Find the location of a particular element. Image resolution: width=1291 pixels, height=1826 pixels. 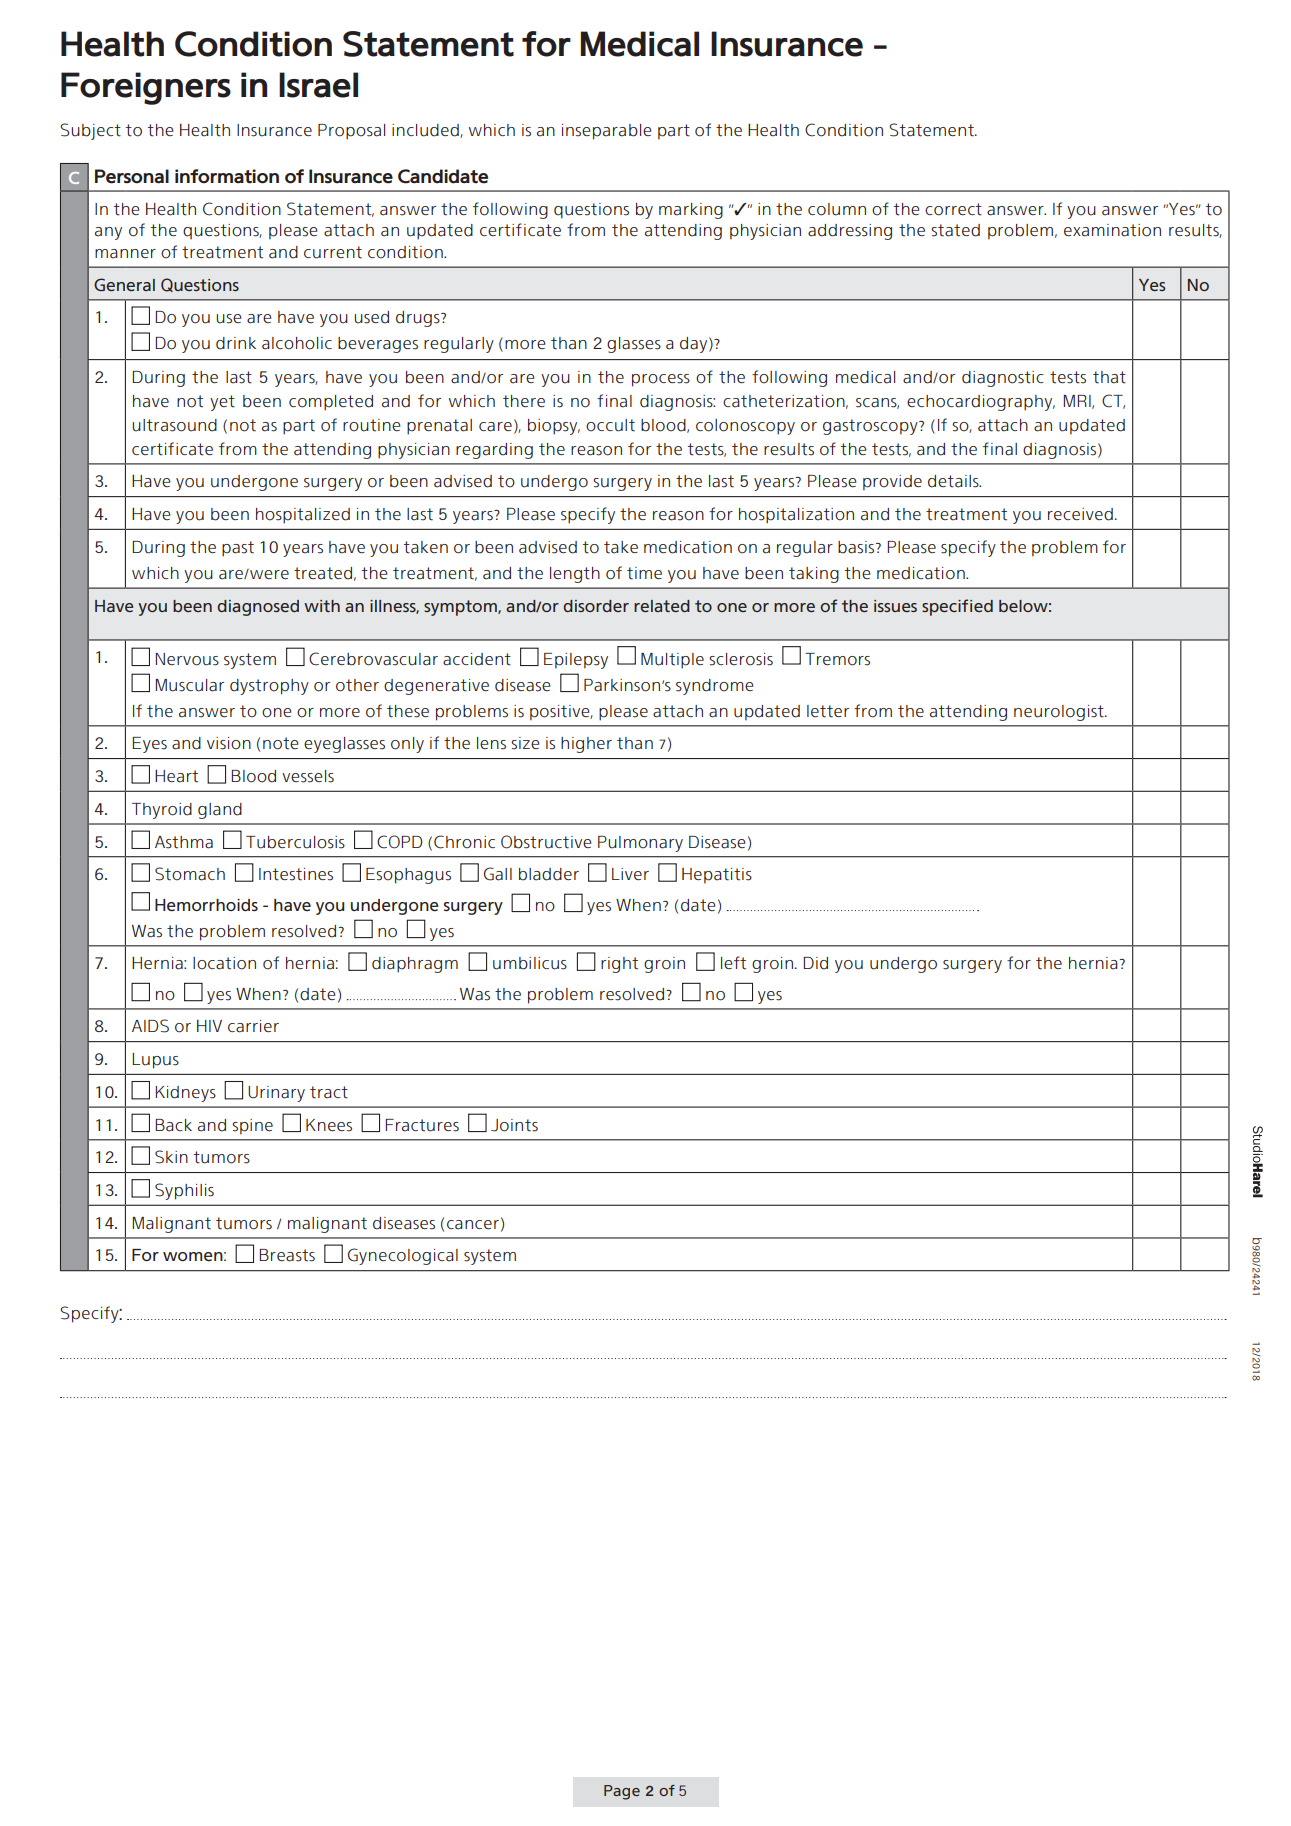

correct is located at coordinates (953, 209).
